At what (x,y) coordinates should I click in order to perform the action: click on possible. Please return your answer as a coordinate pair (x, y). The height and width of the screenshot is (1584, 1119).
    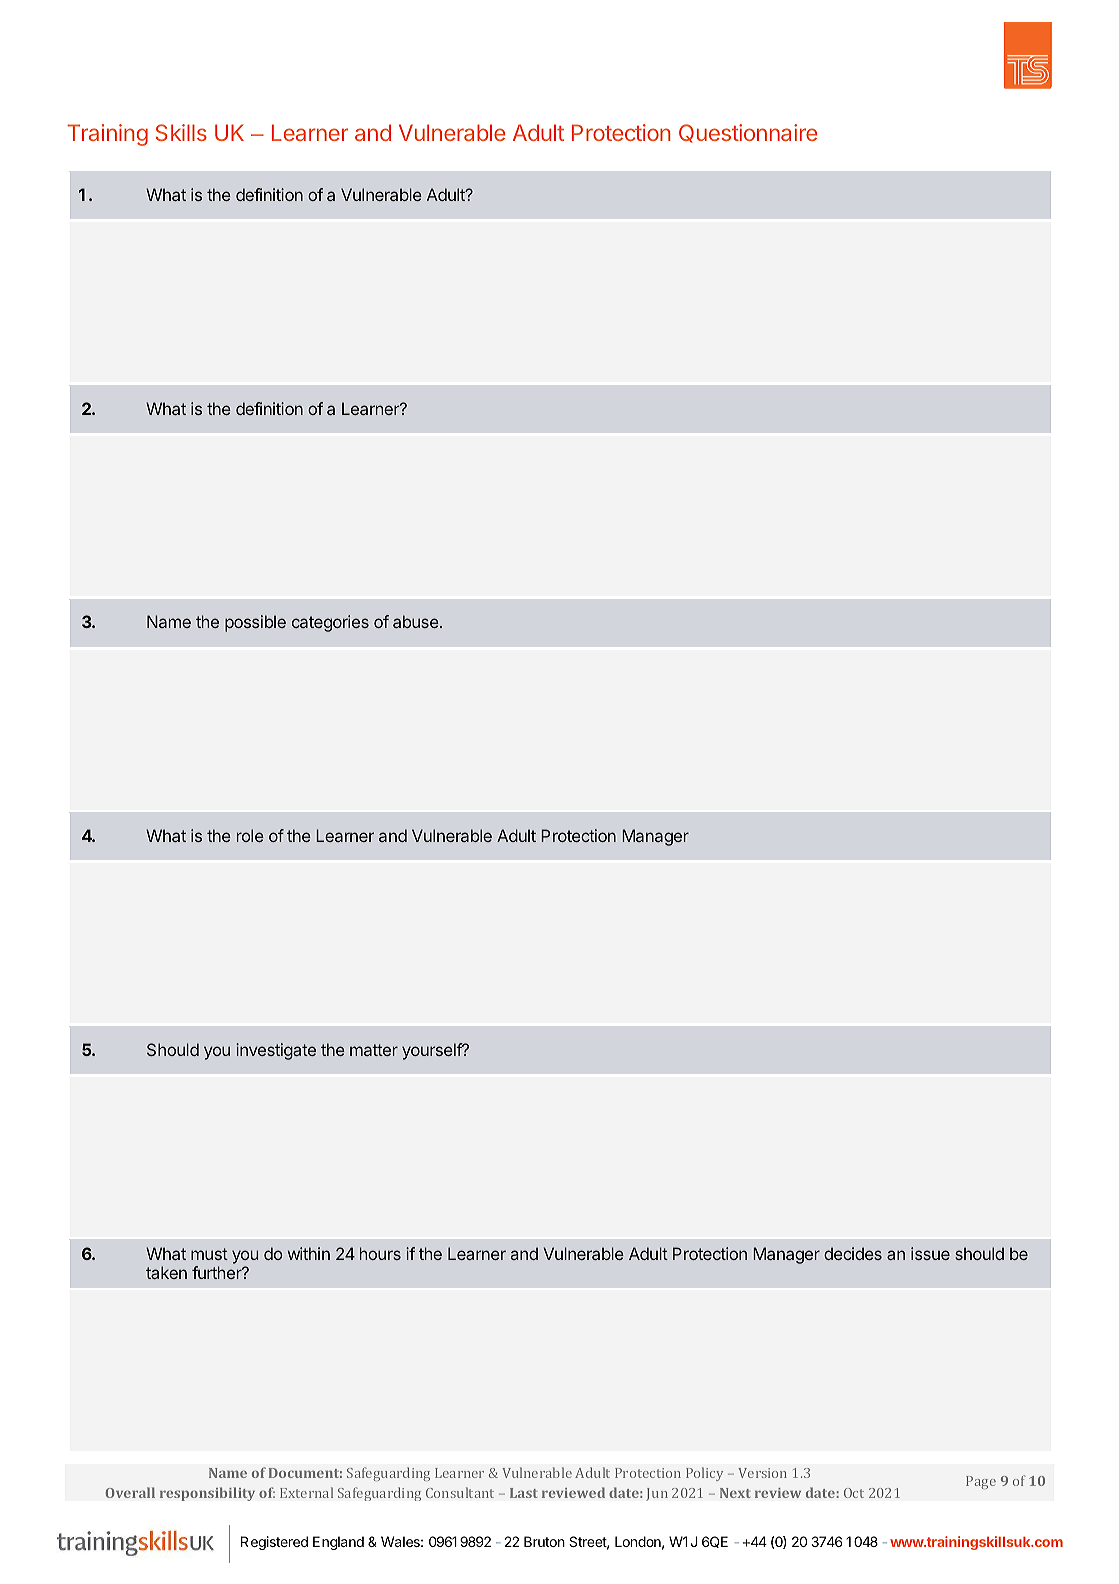
    Looking at the image, I should click on (255, 623).
